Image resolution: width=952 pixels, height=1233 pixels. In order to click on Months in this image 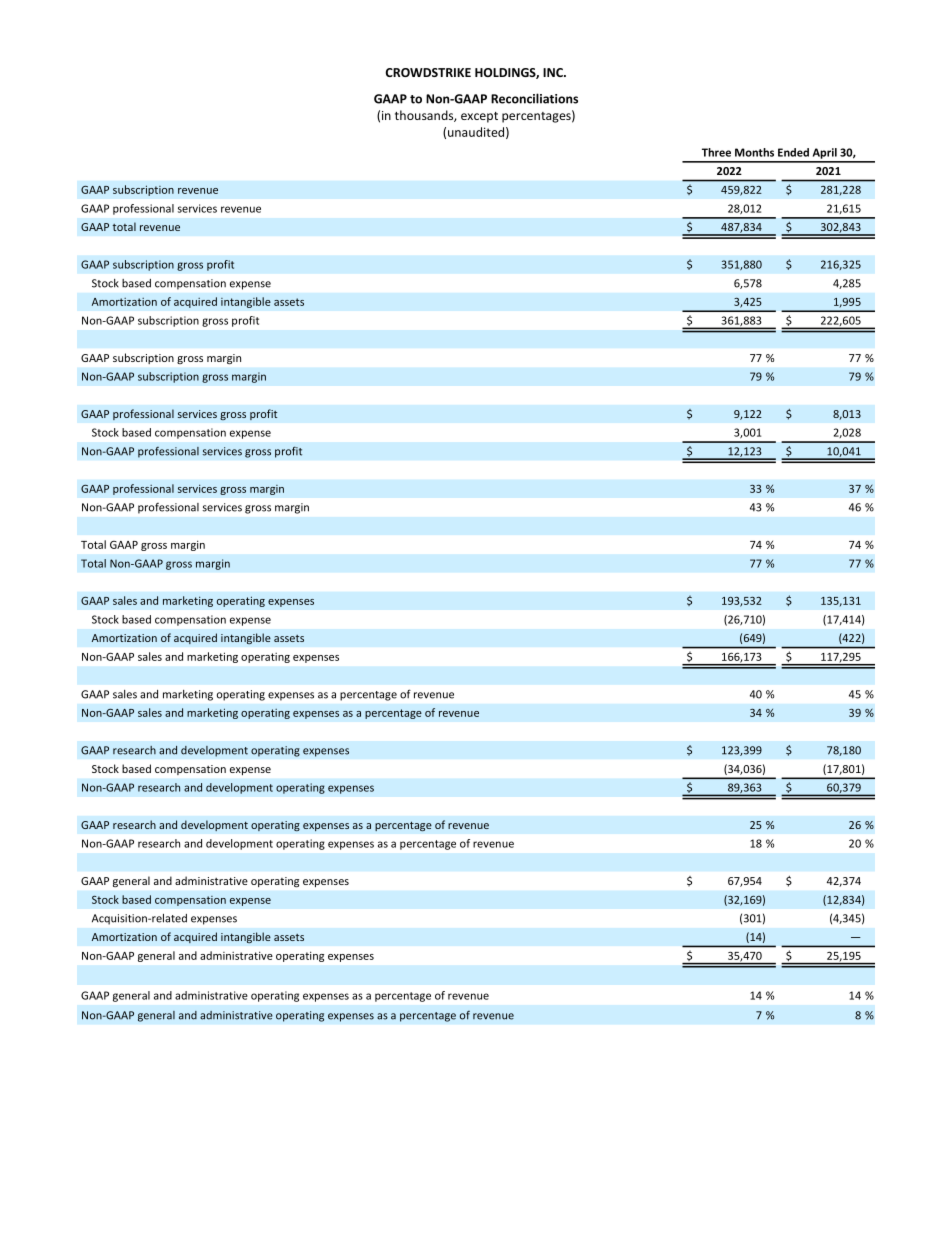, I will do `click(754, 152)`.
